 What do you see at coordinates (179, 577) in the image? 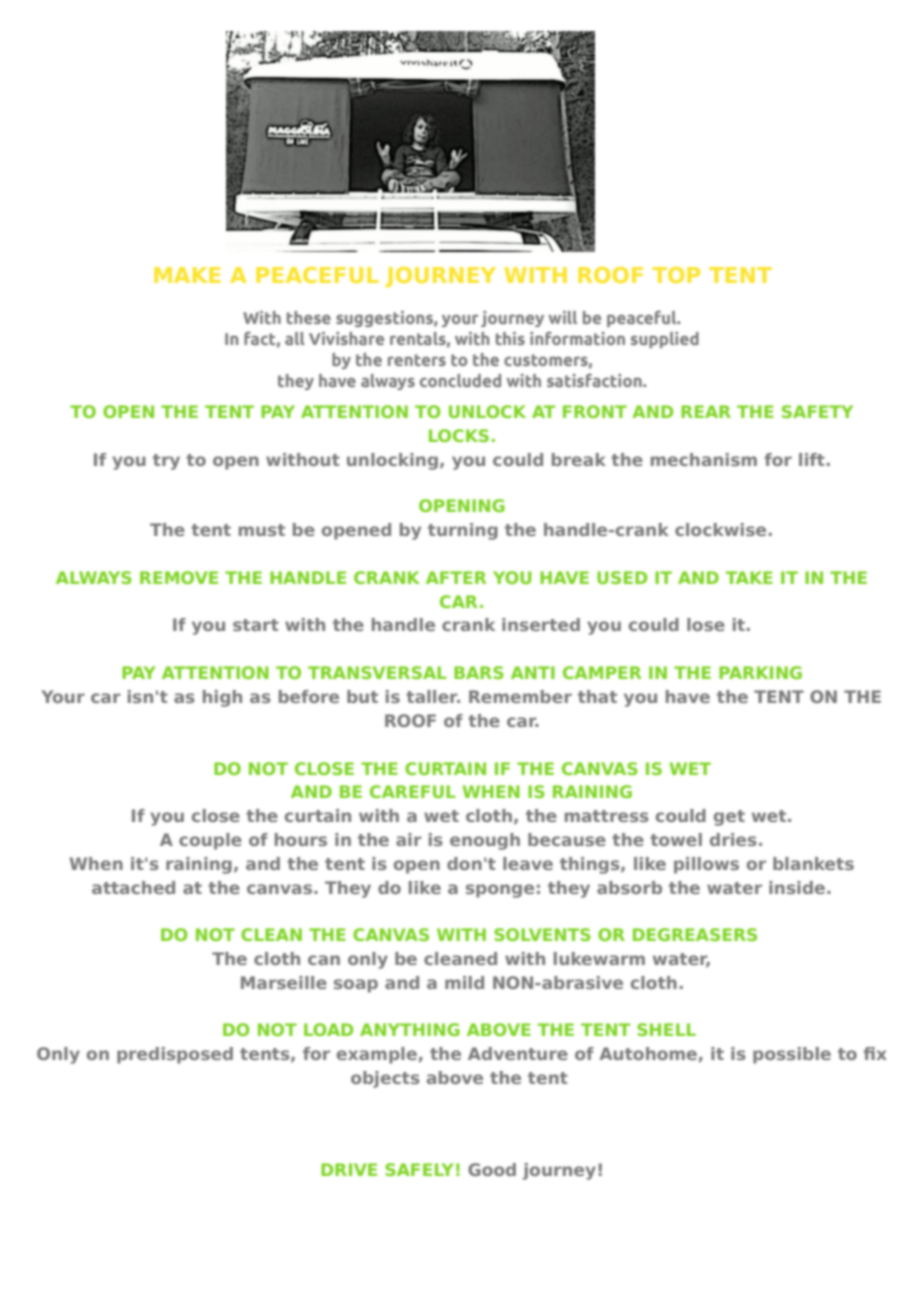
I see `REMOVE` at bounding box center [179, 577].
